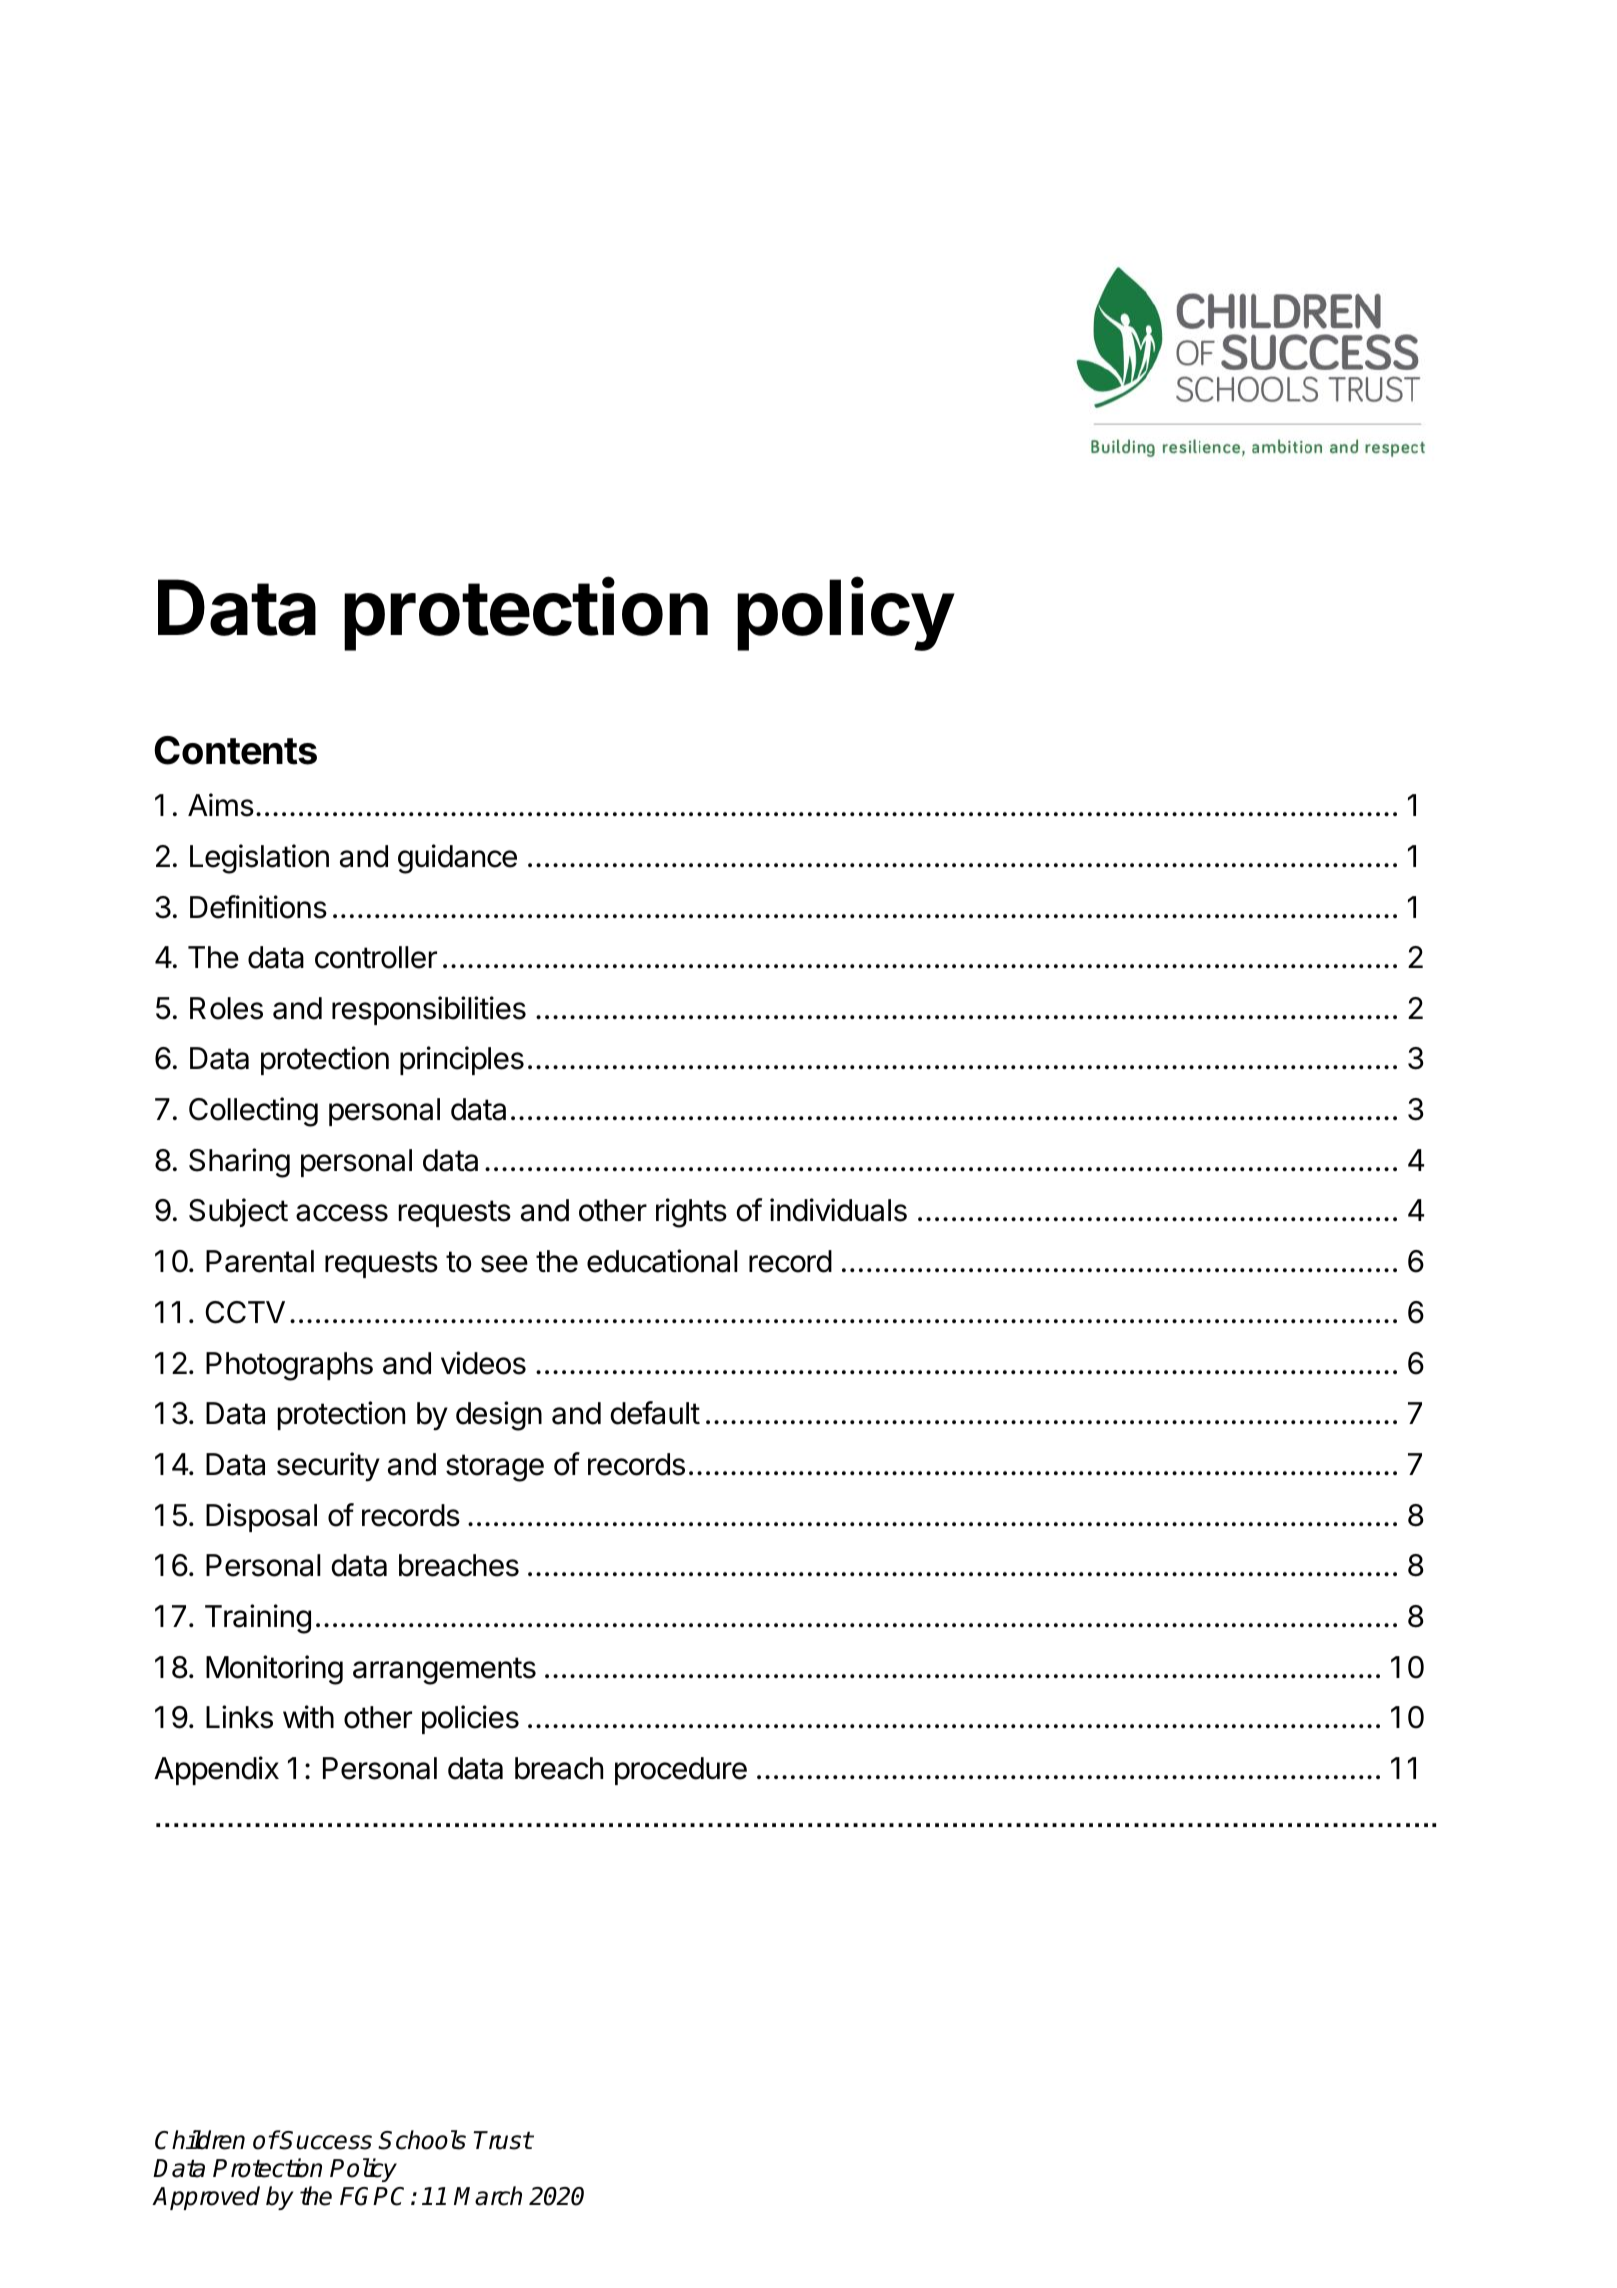 Image resolution: width=1617 pixels, height=2288 pixels. What do you see at coordinates (470, 1719) in the document?
I see `policies` at bounding box center [470, 1719].
